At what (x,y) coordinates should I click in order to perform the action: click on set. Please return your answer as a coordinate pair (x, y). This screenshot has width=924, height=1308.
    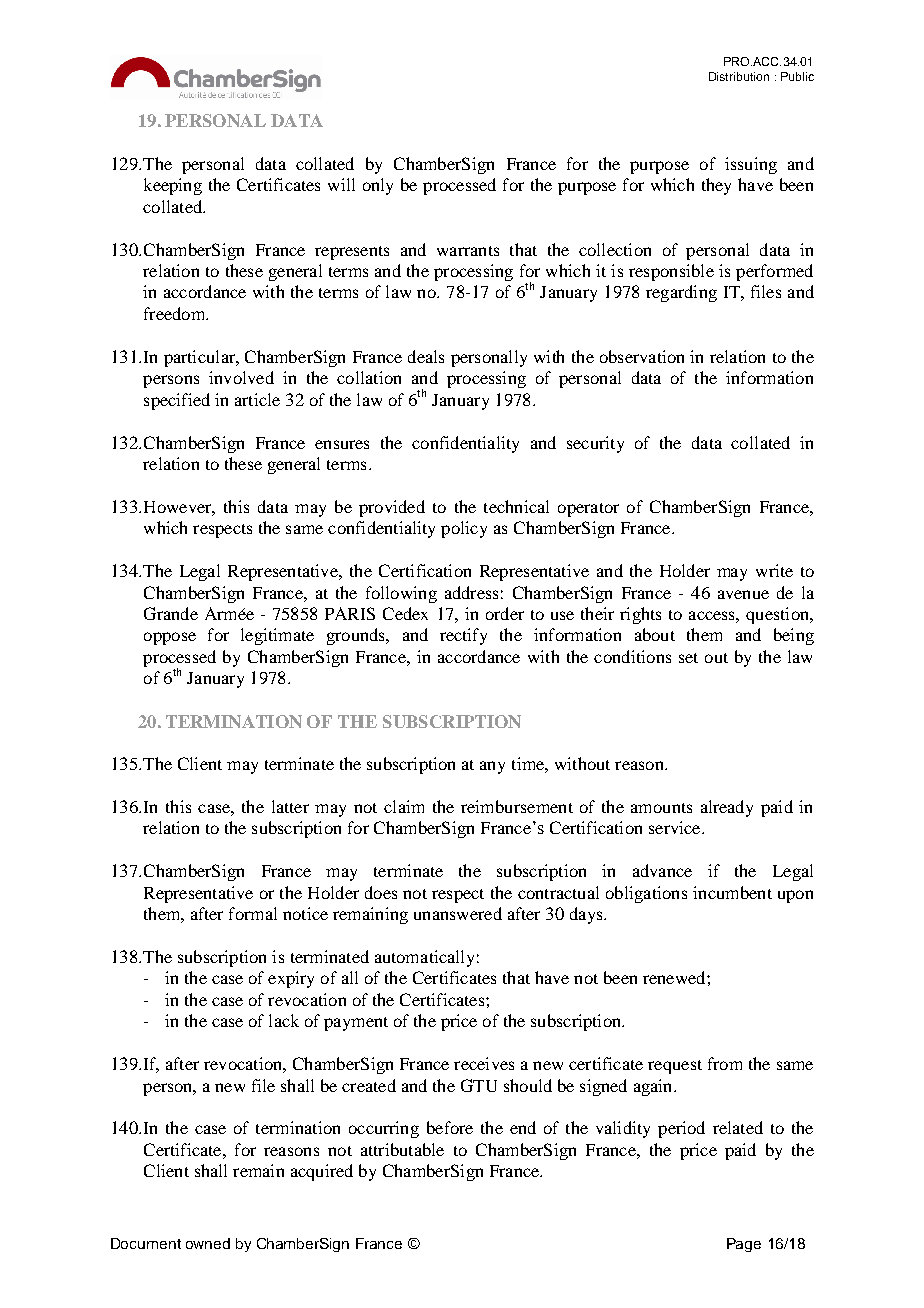
    Looking at the image, I should click on (688, 658).
